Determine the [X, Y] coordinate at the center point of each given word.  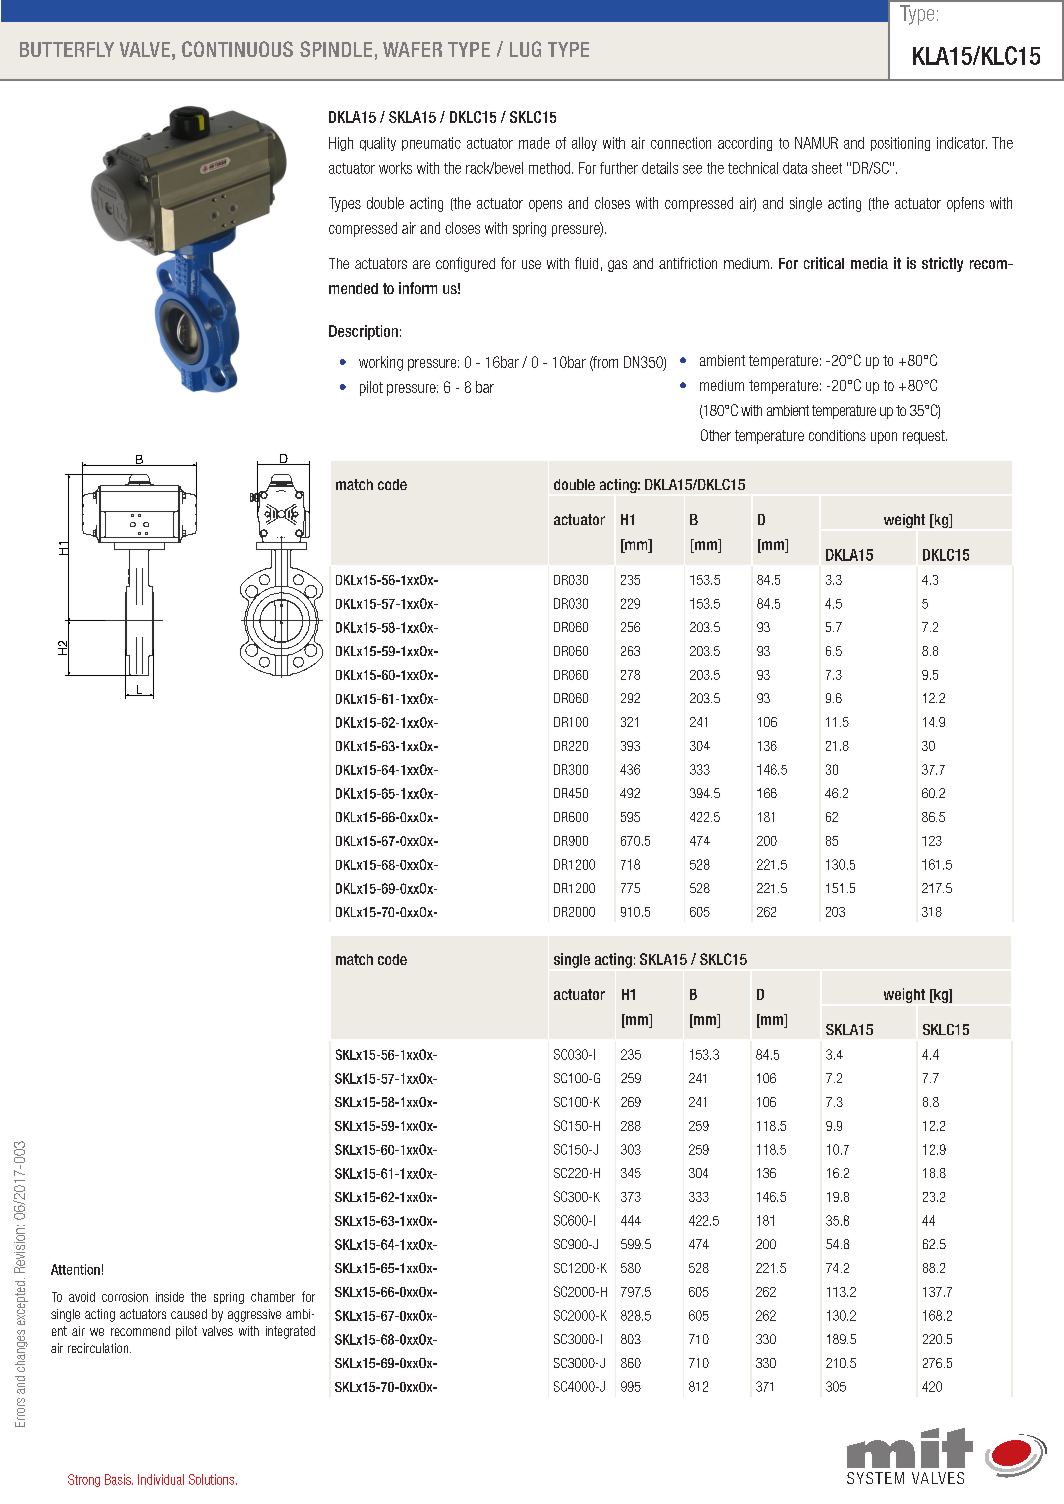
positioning [900, 144]
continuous [237, 49]
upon [884, 438]
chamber [273, 1297]
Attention [75, 1269]
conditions [837, 435]
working [381, 363]
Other [716, 435]
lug [525, 49]
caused [189, 1314]
